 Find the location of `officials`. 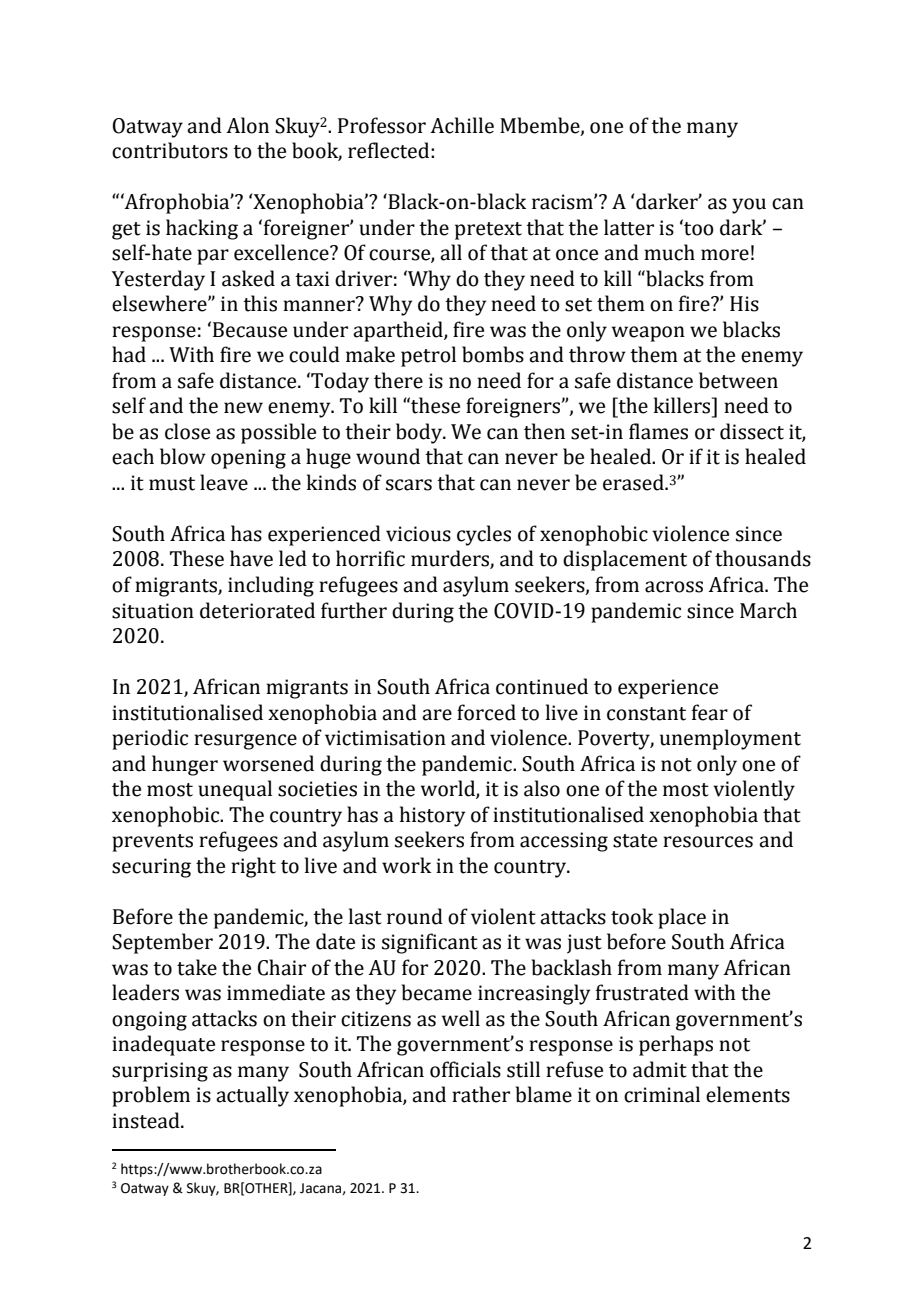

officials is located at coordinates (465, 1069).
